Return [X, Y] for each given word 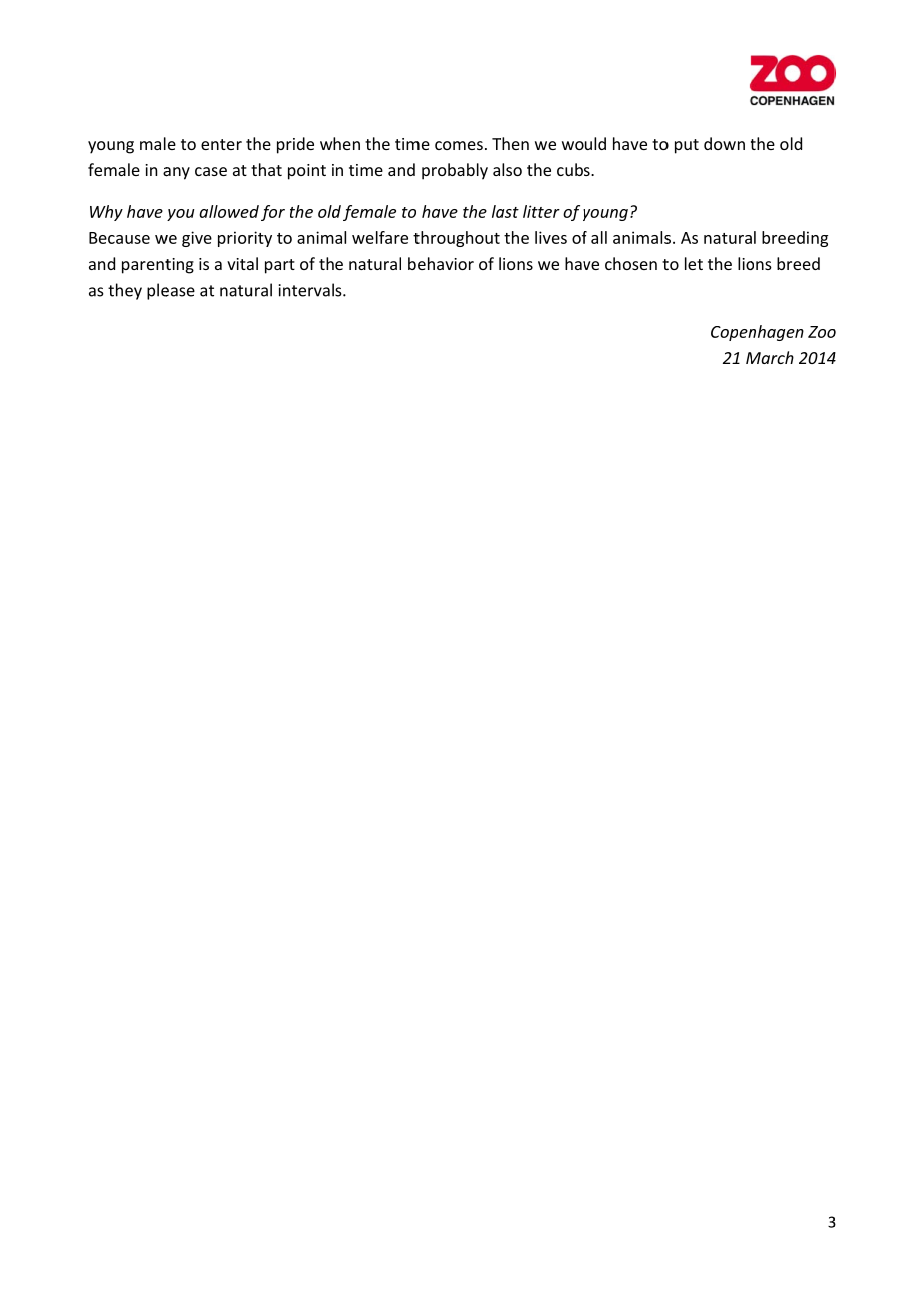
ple [158, 291]
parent [147, 266]
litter [541, 211]
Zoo [822, 332]
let [694, 263]
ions [518, 264]
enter [221, 144]
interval [306, 290]
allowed [229, 211]
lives [551, 237]
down [724, 143]
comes [459, 145]
